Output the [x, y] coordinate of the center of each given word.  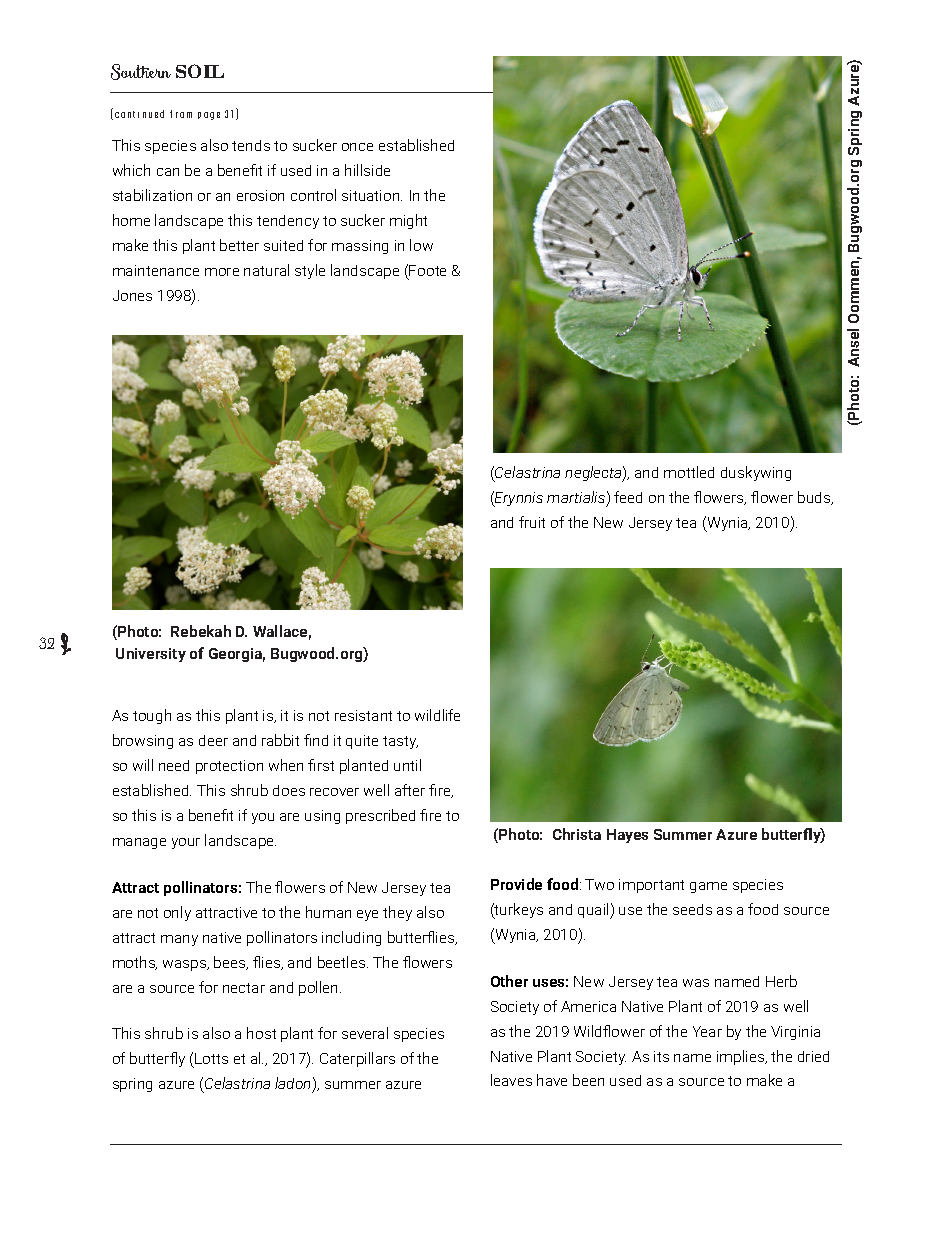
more [222, 272]
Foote [427, 270]
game [708, 887]
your [186, 843]
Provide [516, 884]
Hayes [627, 836]
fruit [532, 522]
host [261, 1033]
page [209, 116]
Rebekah [201, 631]
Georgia [237, 655]
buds [815, 498]
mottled [689, 472]
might [408, 221]
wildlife [437, 715]
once [357, 147]
